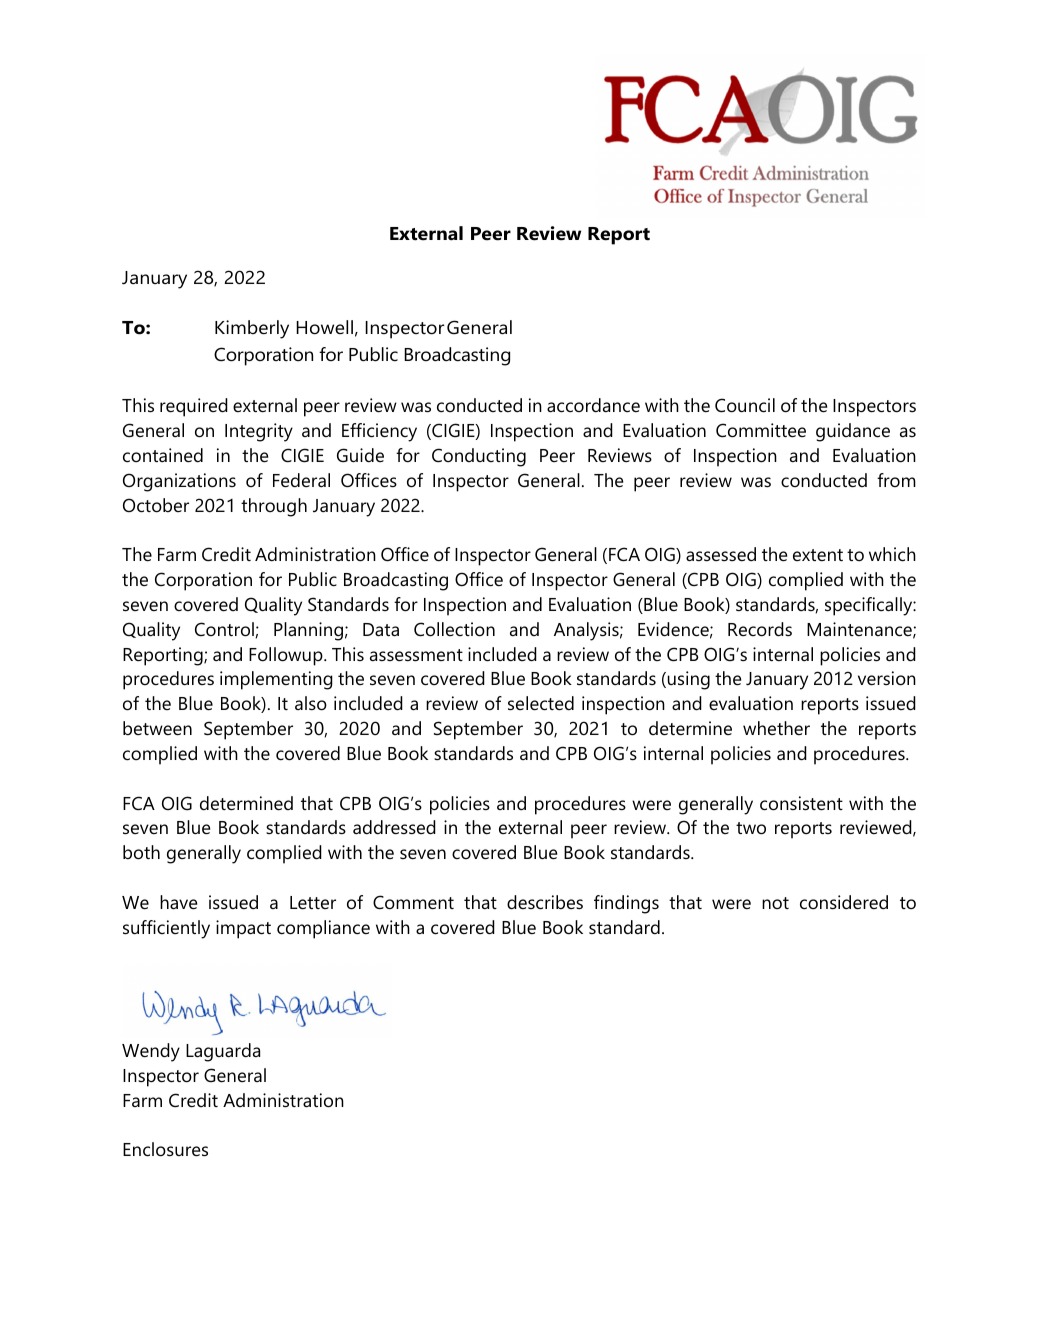  I want to click on Kimberly, so click(252, 329).
